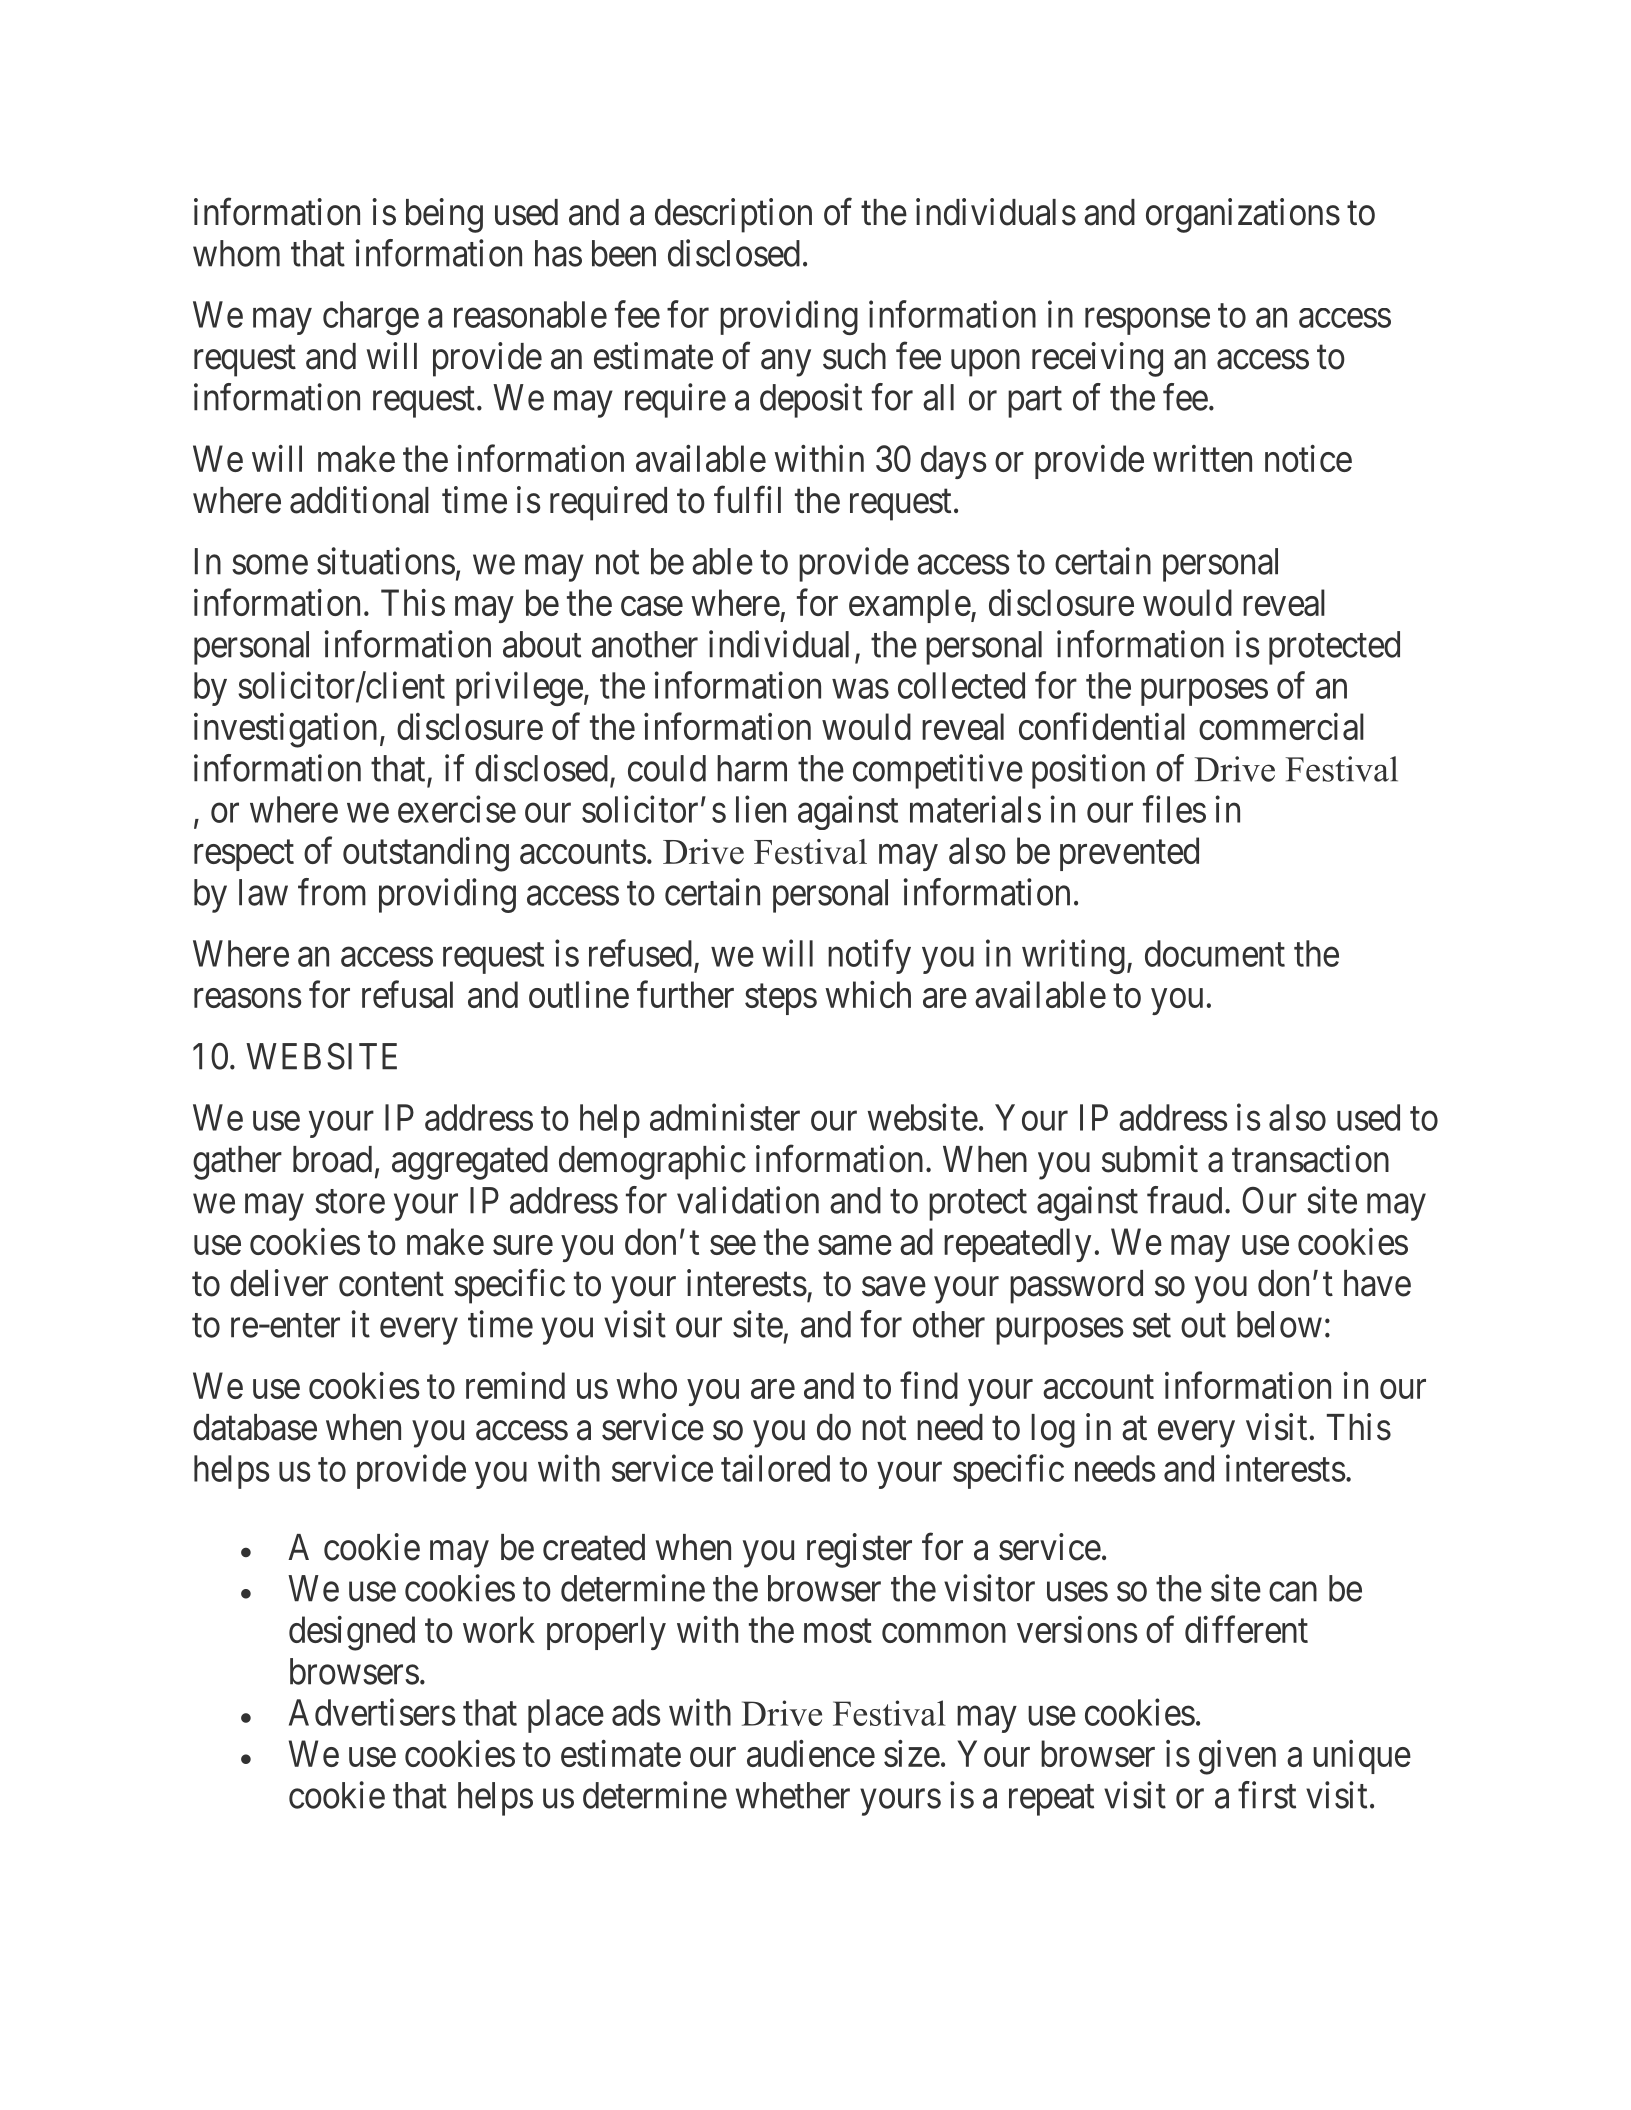 The image size is (1631, 2110). I want to click on audience, so click(811, 1753).
